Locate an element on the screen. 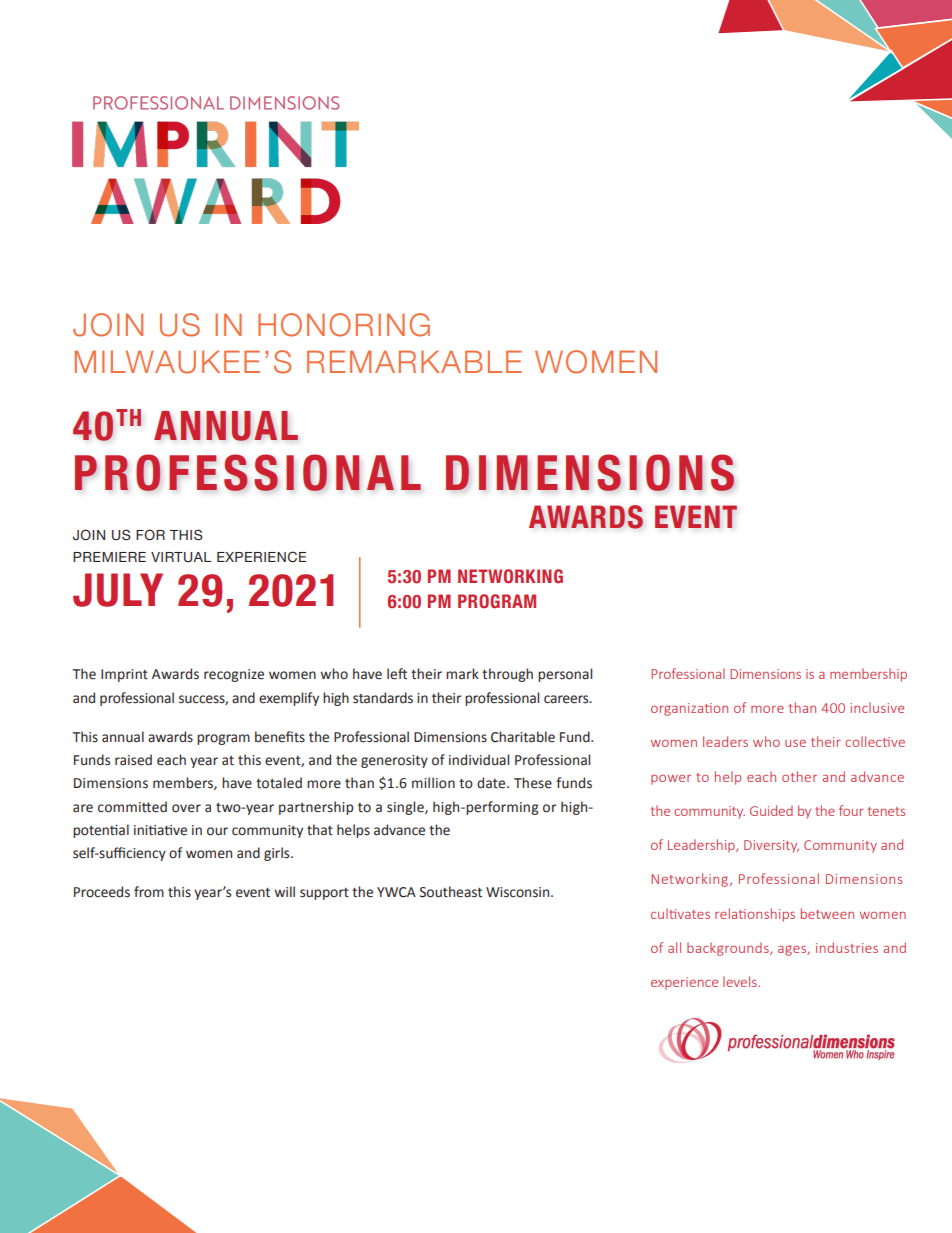 This screenshot has width=952, height=1233. recognize is located at coordinates (234, 675).
